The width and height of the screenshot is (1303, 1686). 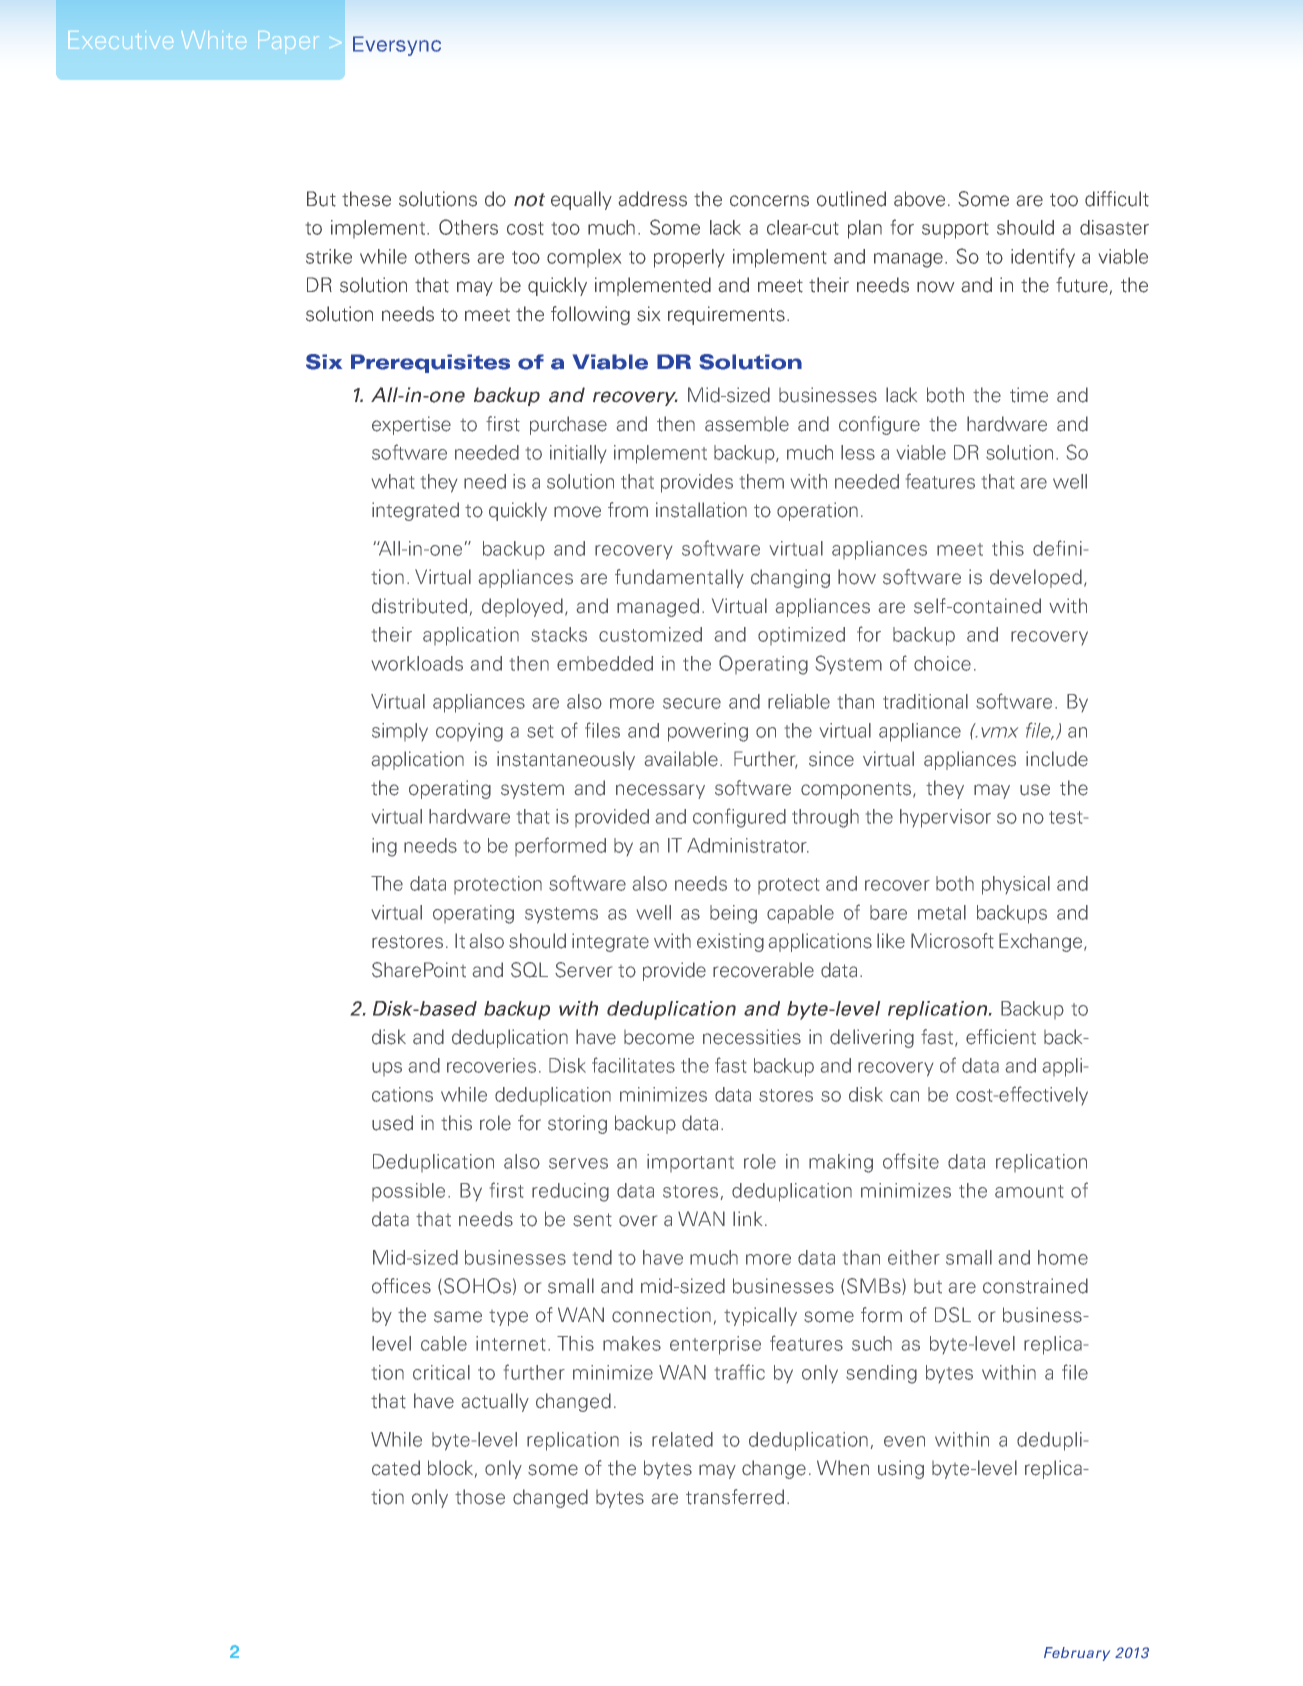 What do you see at coordinates (1043, 257) in the screenshot?
I see `identify` at bounding box center [1043, 257].
